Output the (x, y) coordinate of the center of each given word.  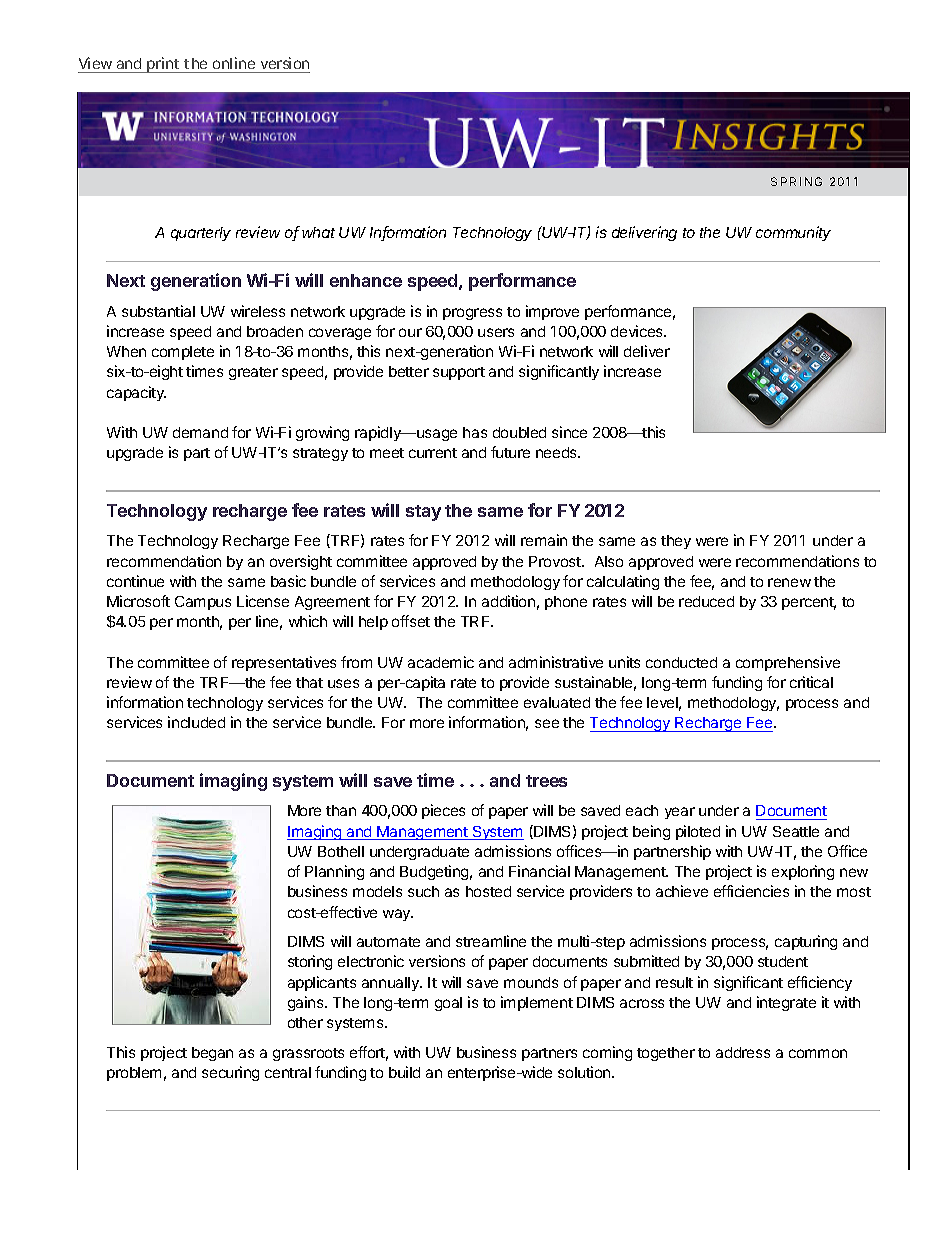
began (212, 1054)
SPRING (796, 181)
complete (183, 353)
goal (448, 1004)
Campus (203, 603)
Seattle (796, 831)
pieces (443, 811)
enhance (366, 280)
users (496, 332)
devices (638, 331)
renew (789, 582)
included (196, 722)
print (164, 65)
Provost (556, 561)
